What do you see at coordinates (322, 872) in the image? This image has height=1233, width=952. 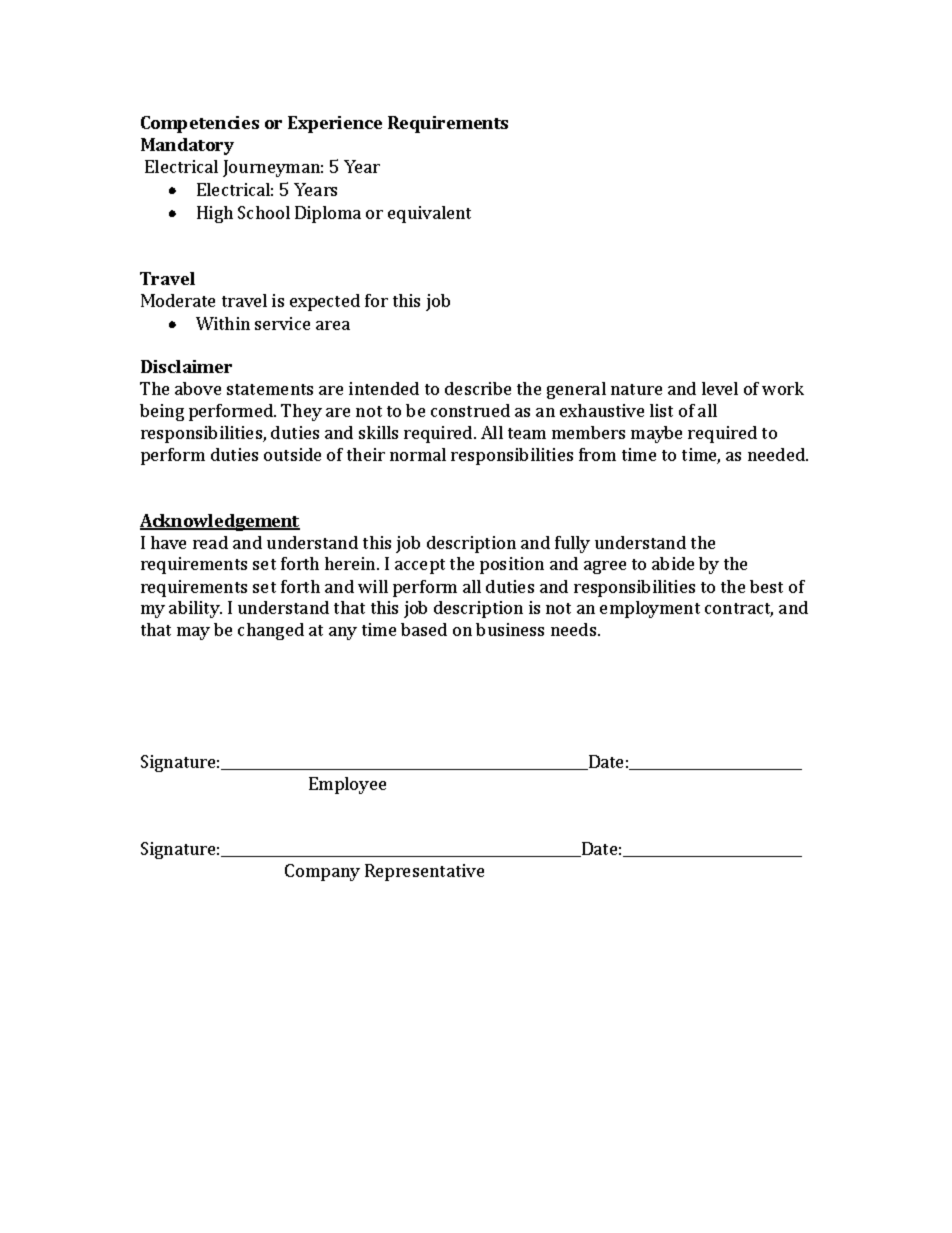 I see `Company` at bounding box center [322, 872].
